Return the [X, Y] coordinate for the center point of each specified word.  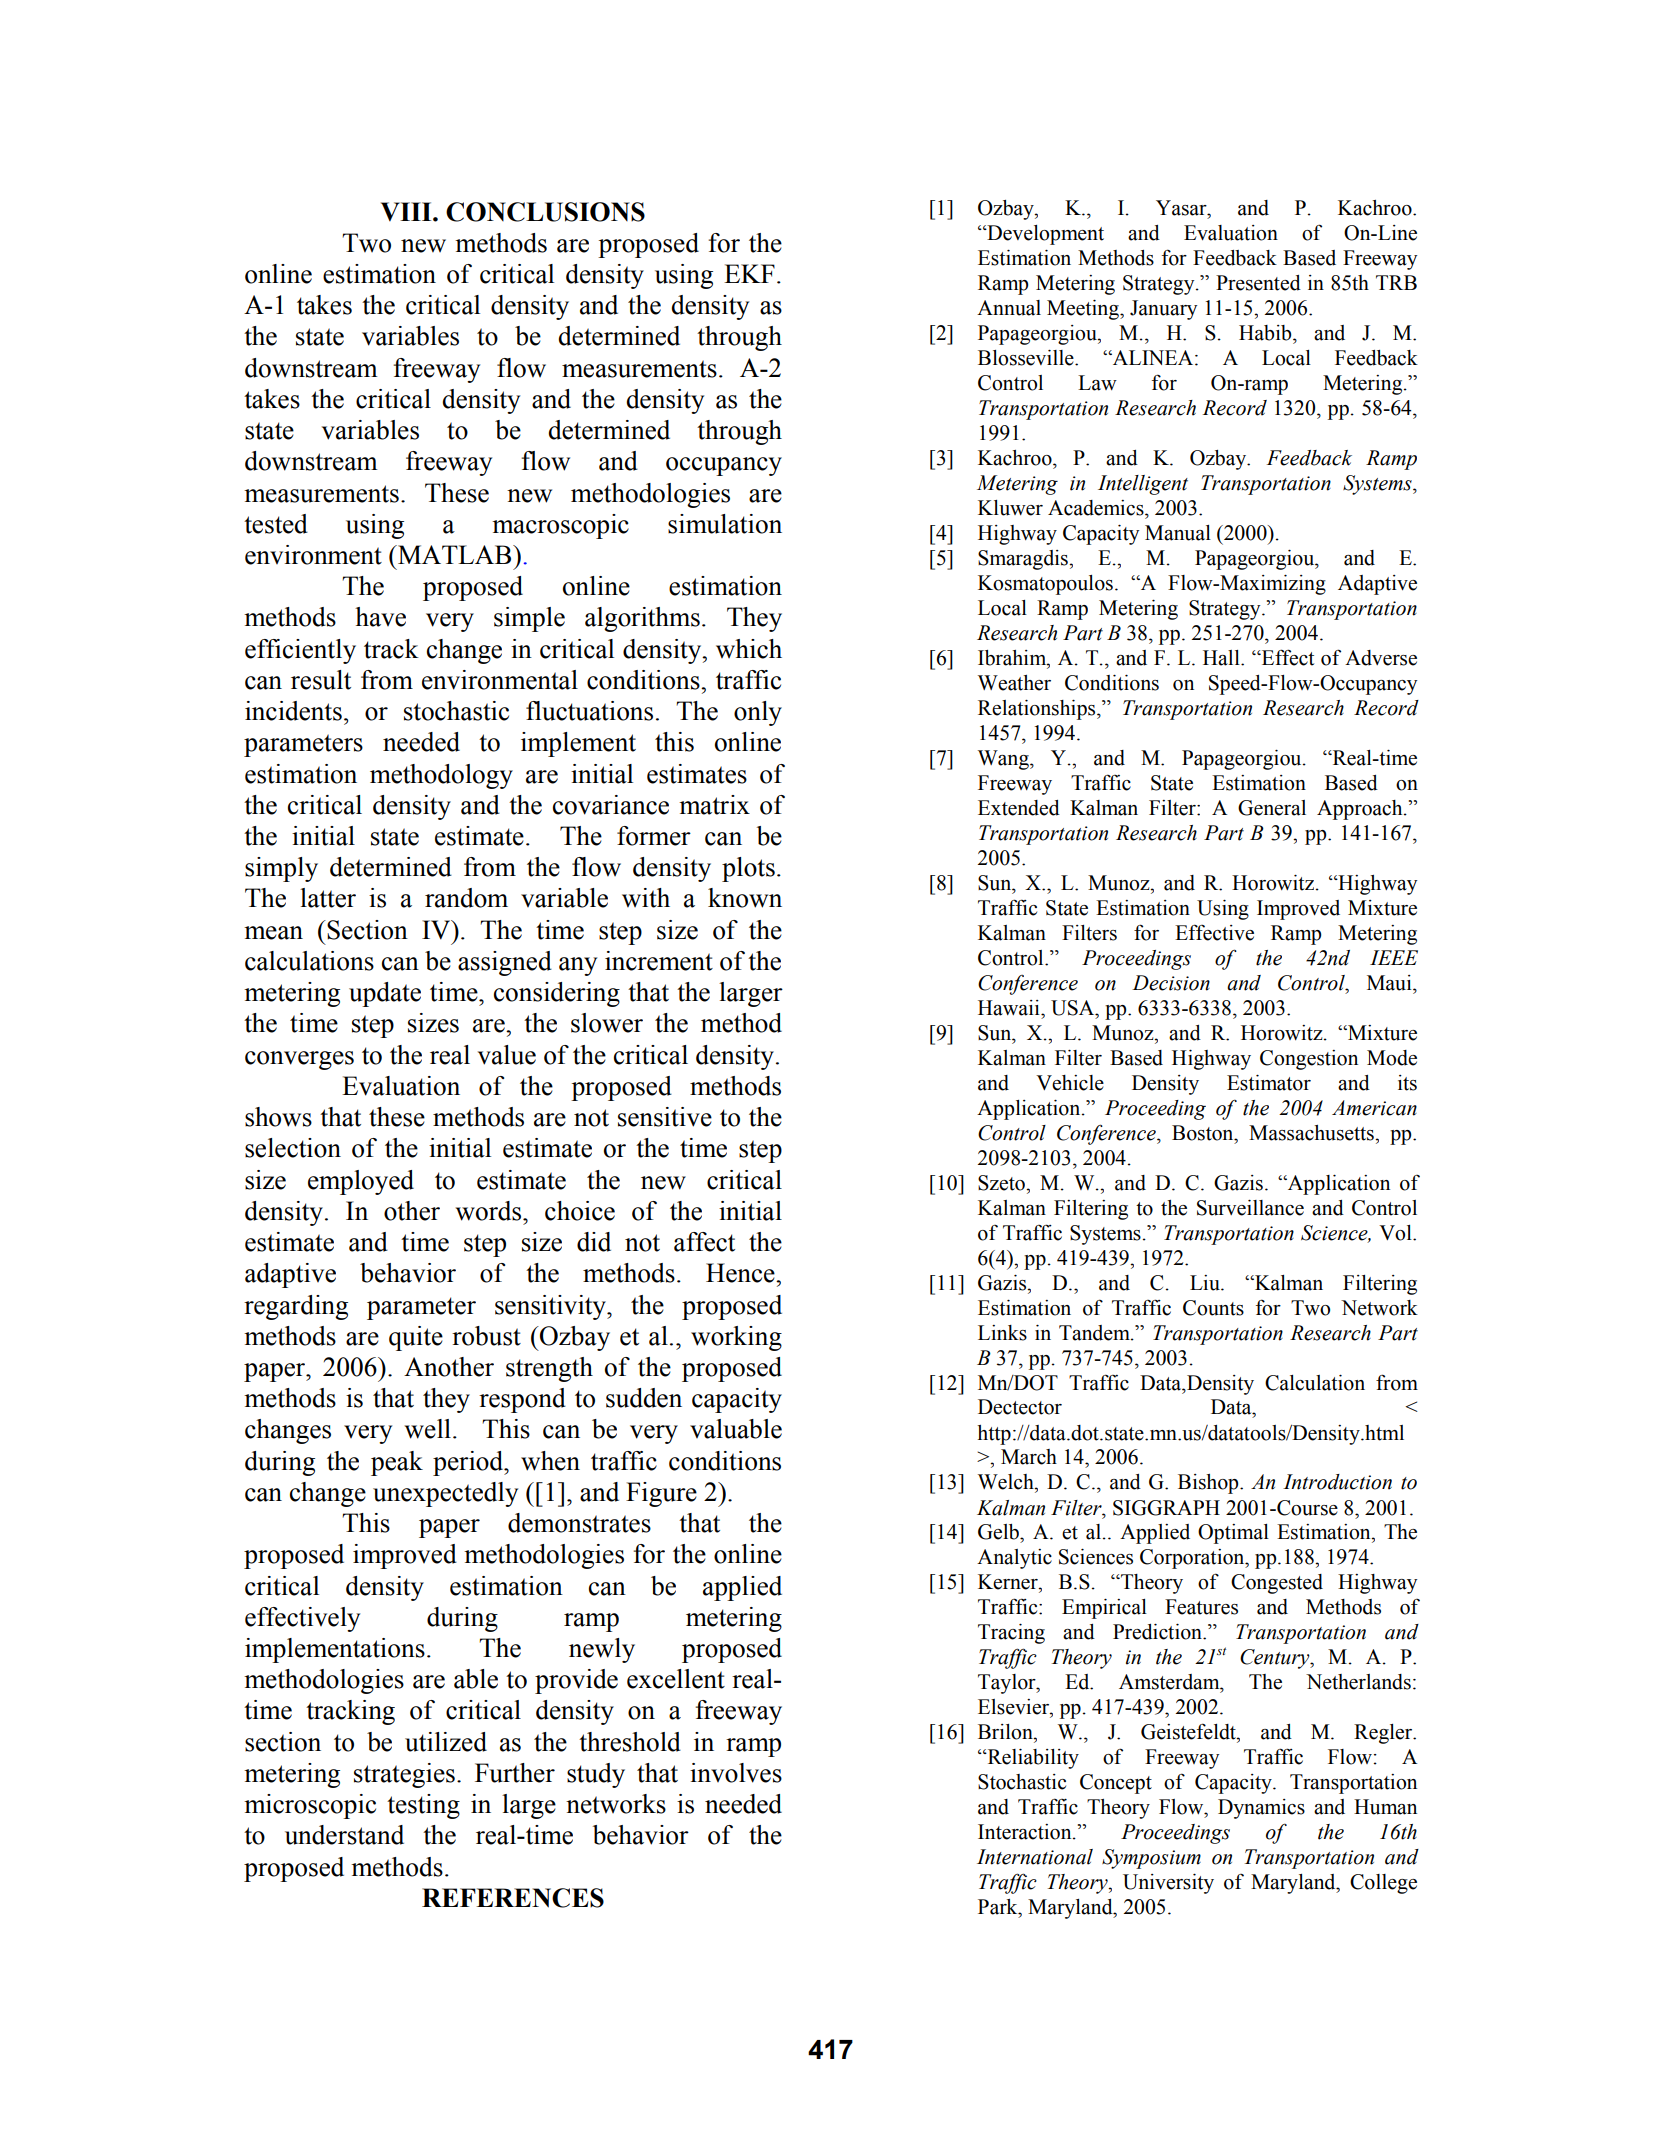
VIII [407, 211]
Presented [1258, 283]
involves [736, 1773]
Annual [1009, 308]
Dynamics [1261, 1809]
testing [423, 1806]
